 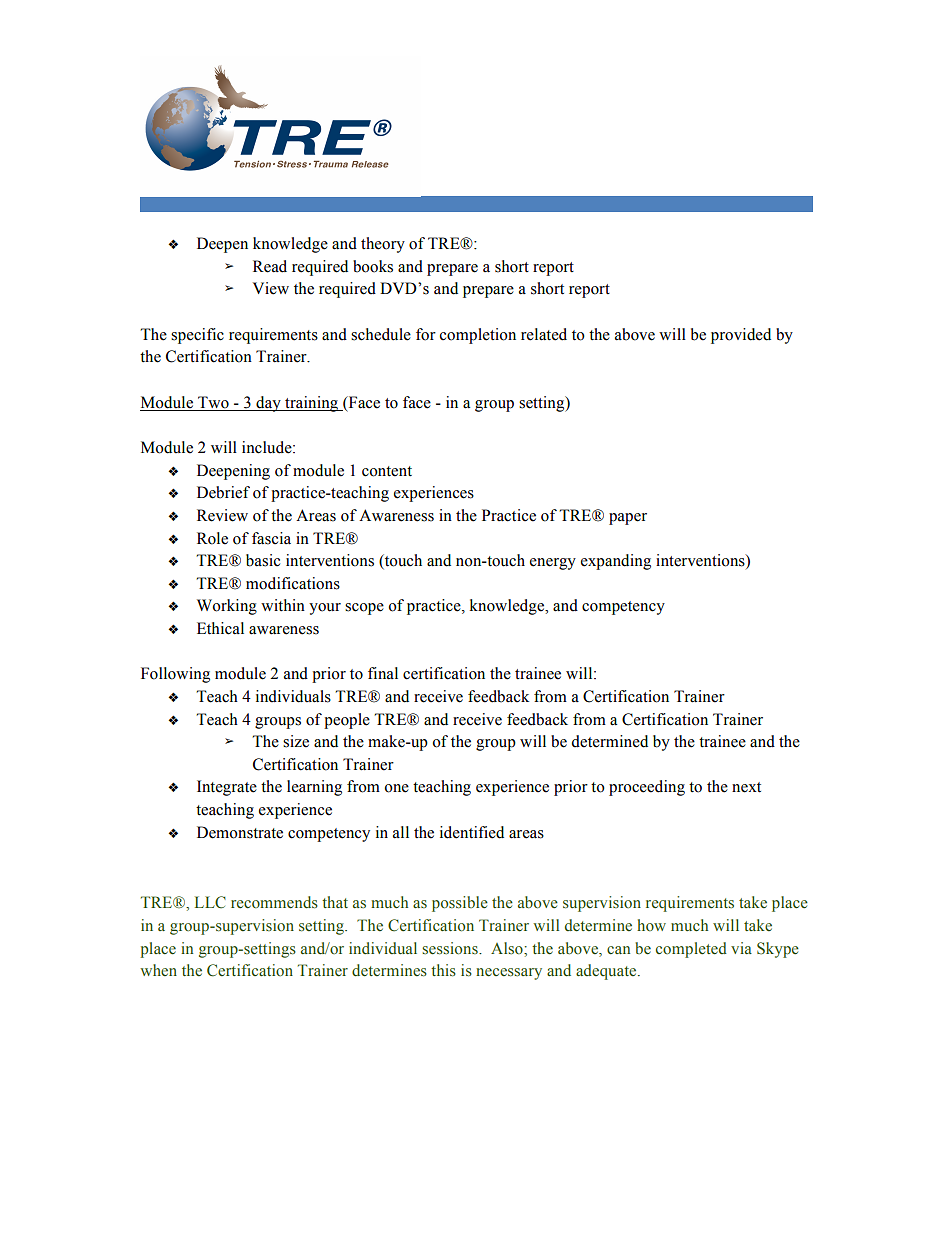 I want to click on when, so click(x=158, y=970).
